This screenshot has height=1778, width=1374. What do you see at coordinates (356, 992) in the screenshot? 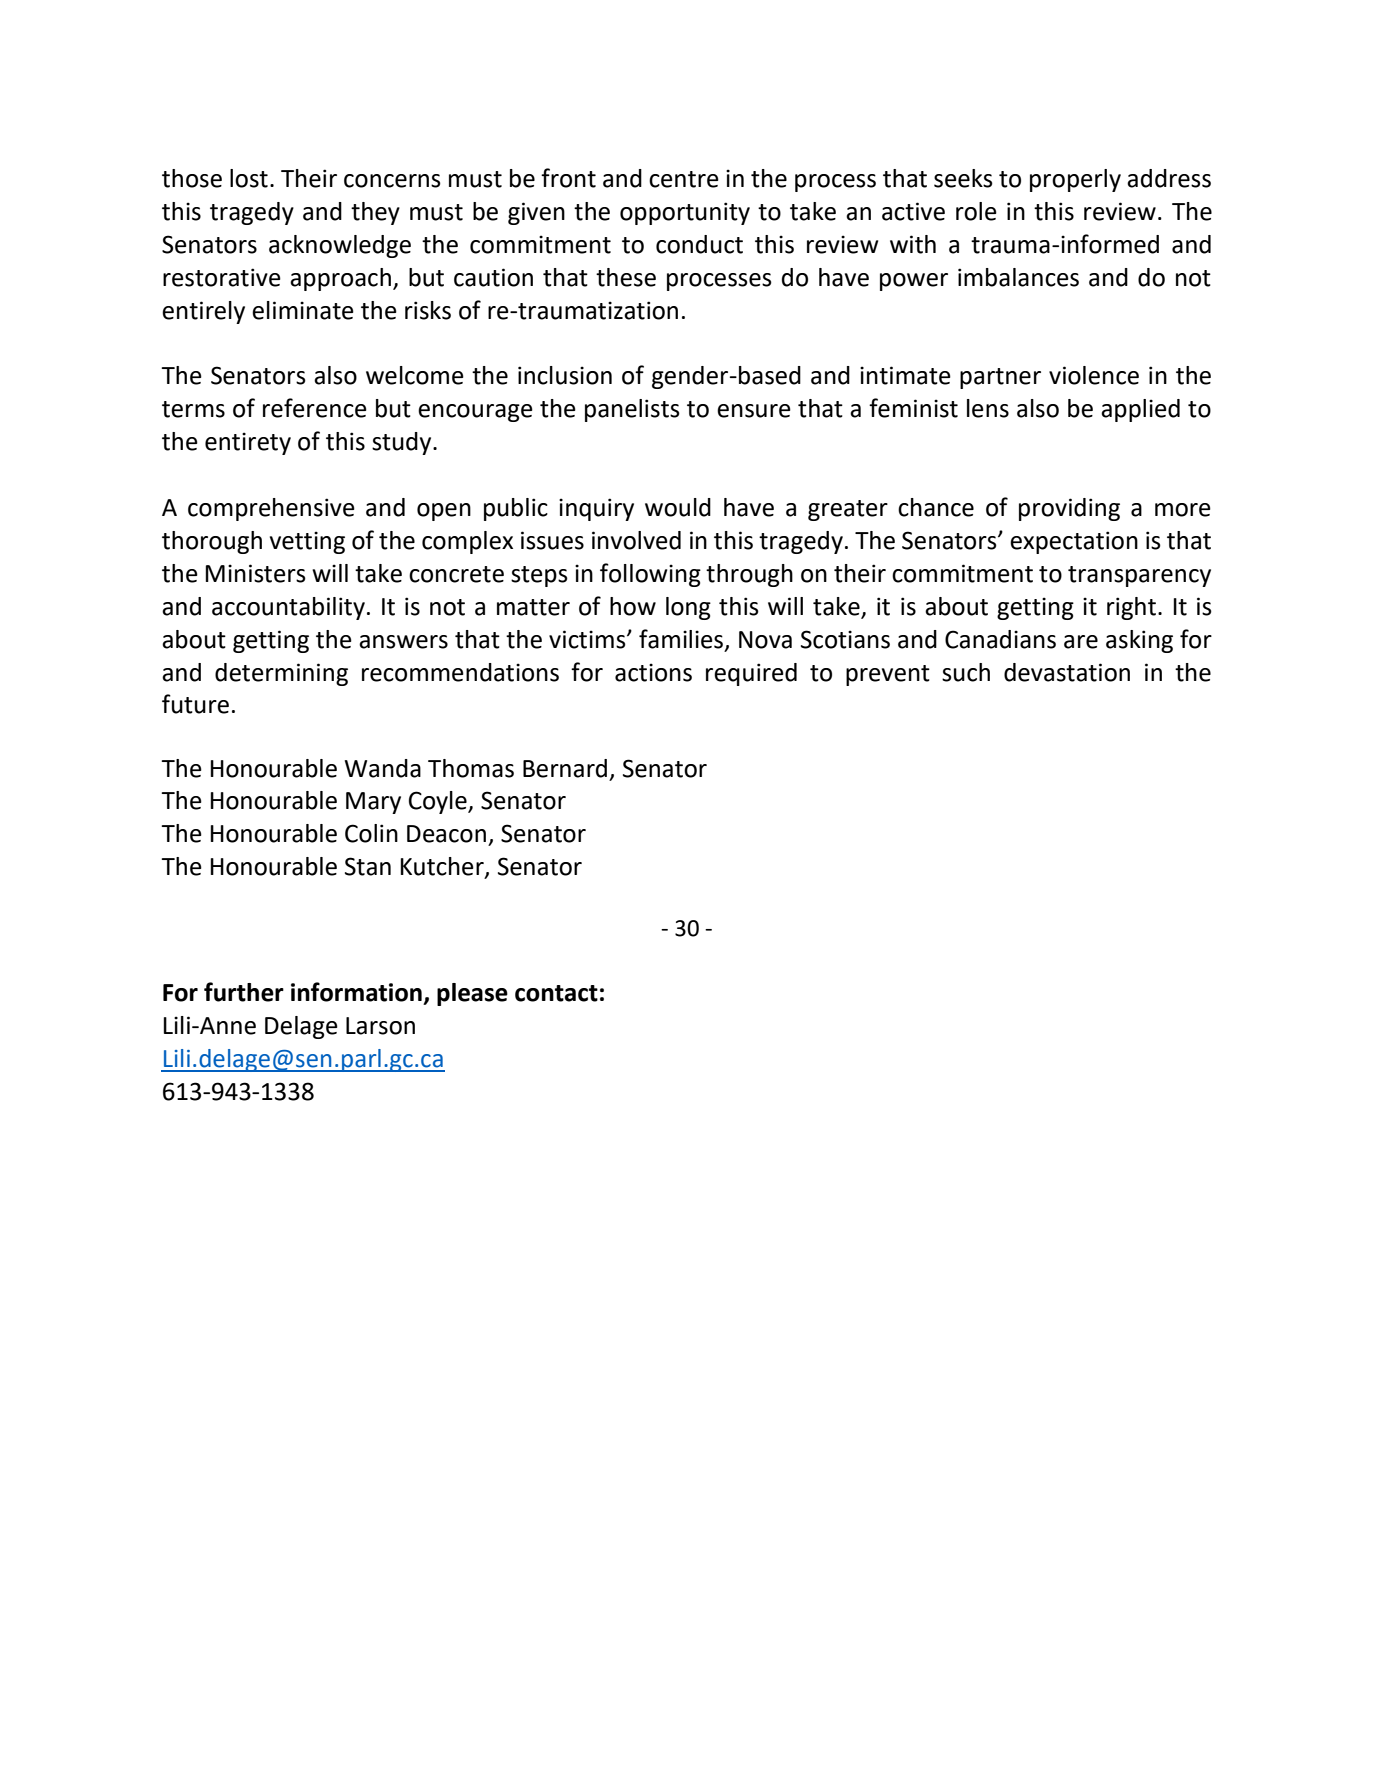
I see `information` at bounding box center [356, 992].
